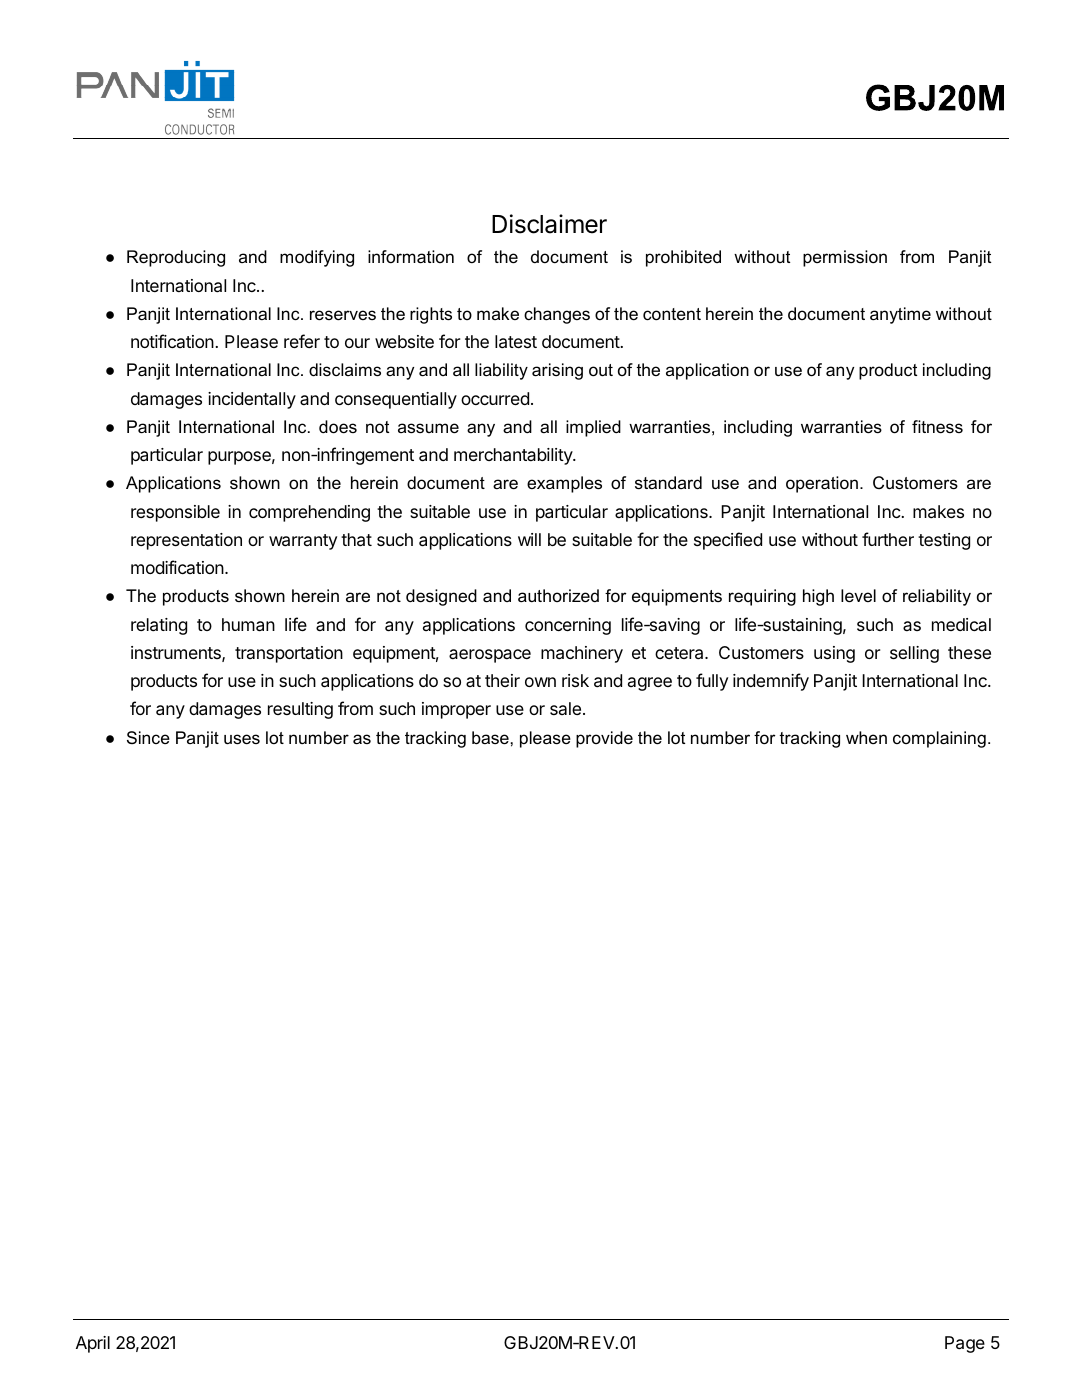  Describe the element at coordinates (866, 737) in the screenshot. I see `when` at that location.
